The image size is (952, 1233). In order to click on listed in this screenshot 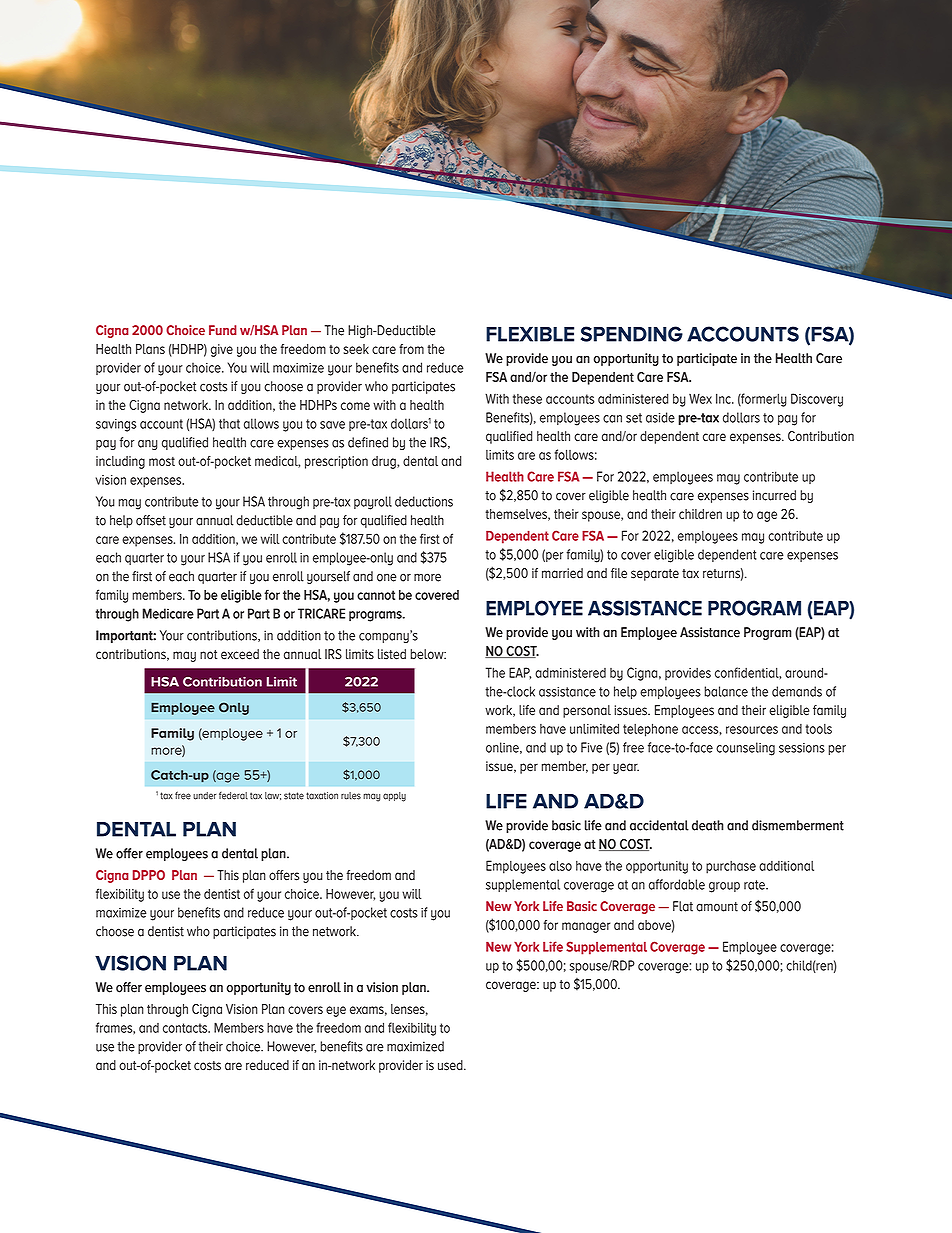, I will do `click(392, 654)`.
